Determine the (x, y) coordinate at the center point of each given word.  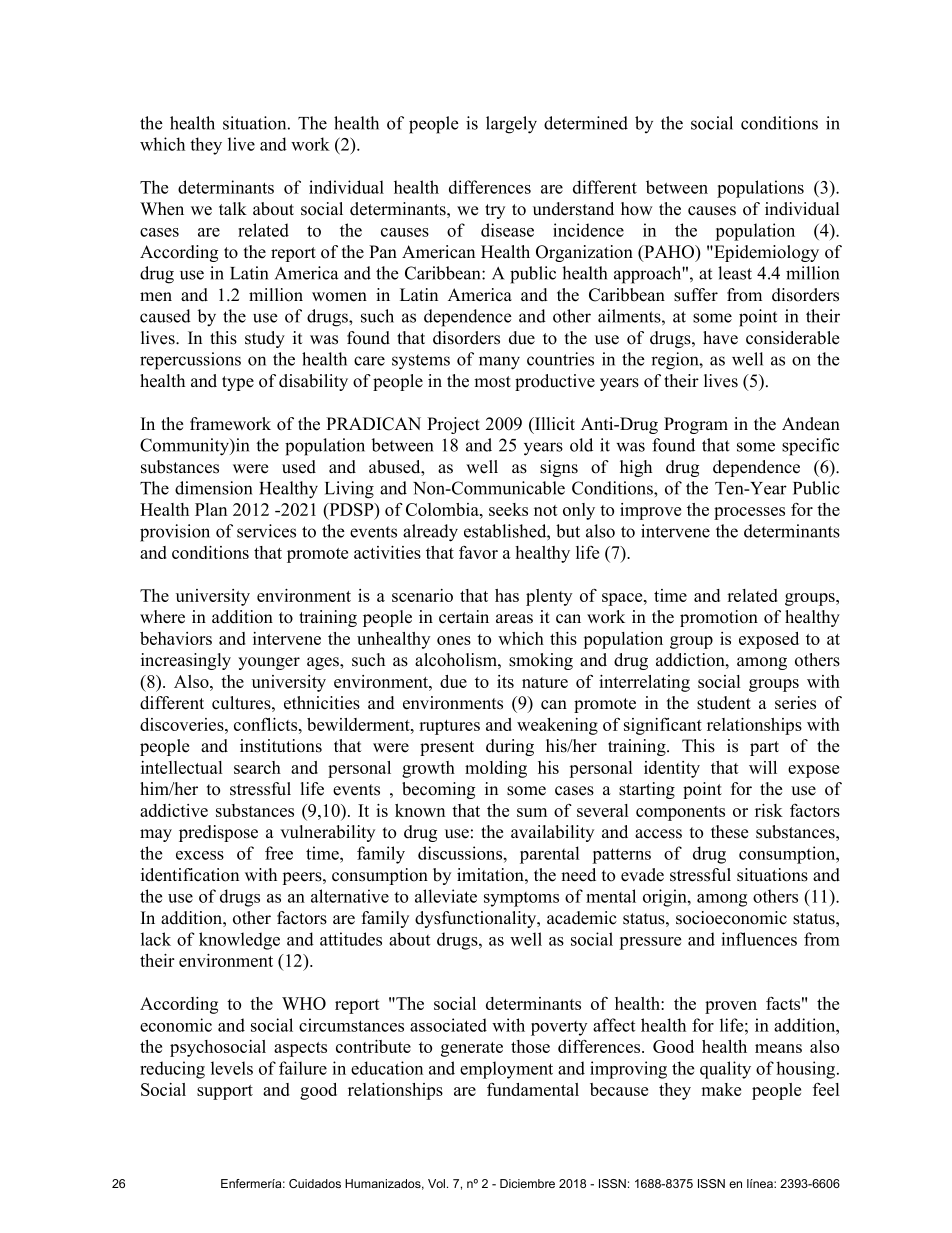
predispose (218, 833)
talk (233, 208)
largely (511, 125)
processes (749, 513)
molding (496, 769)
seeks (508, 509)
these (729, 832)
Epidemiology (765, 253)
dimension (213, 488)
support (225, 1092)
